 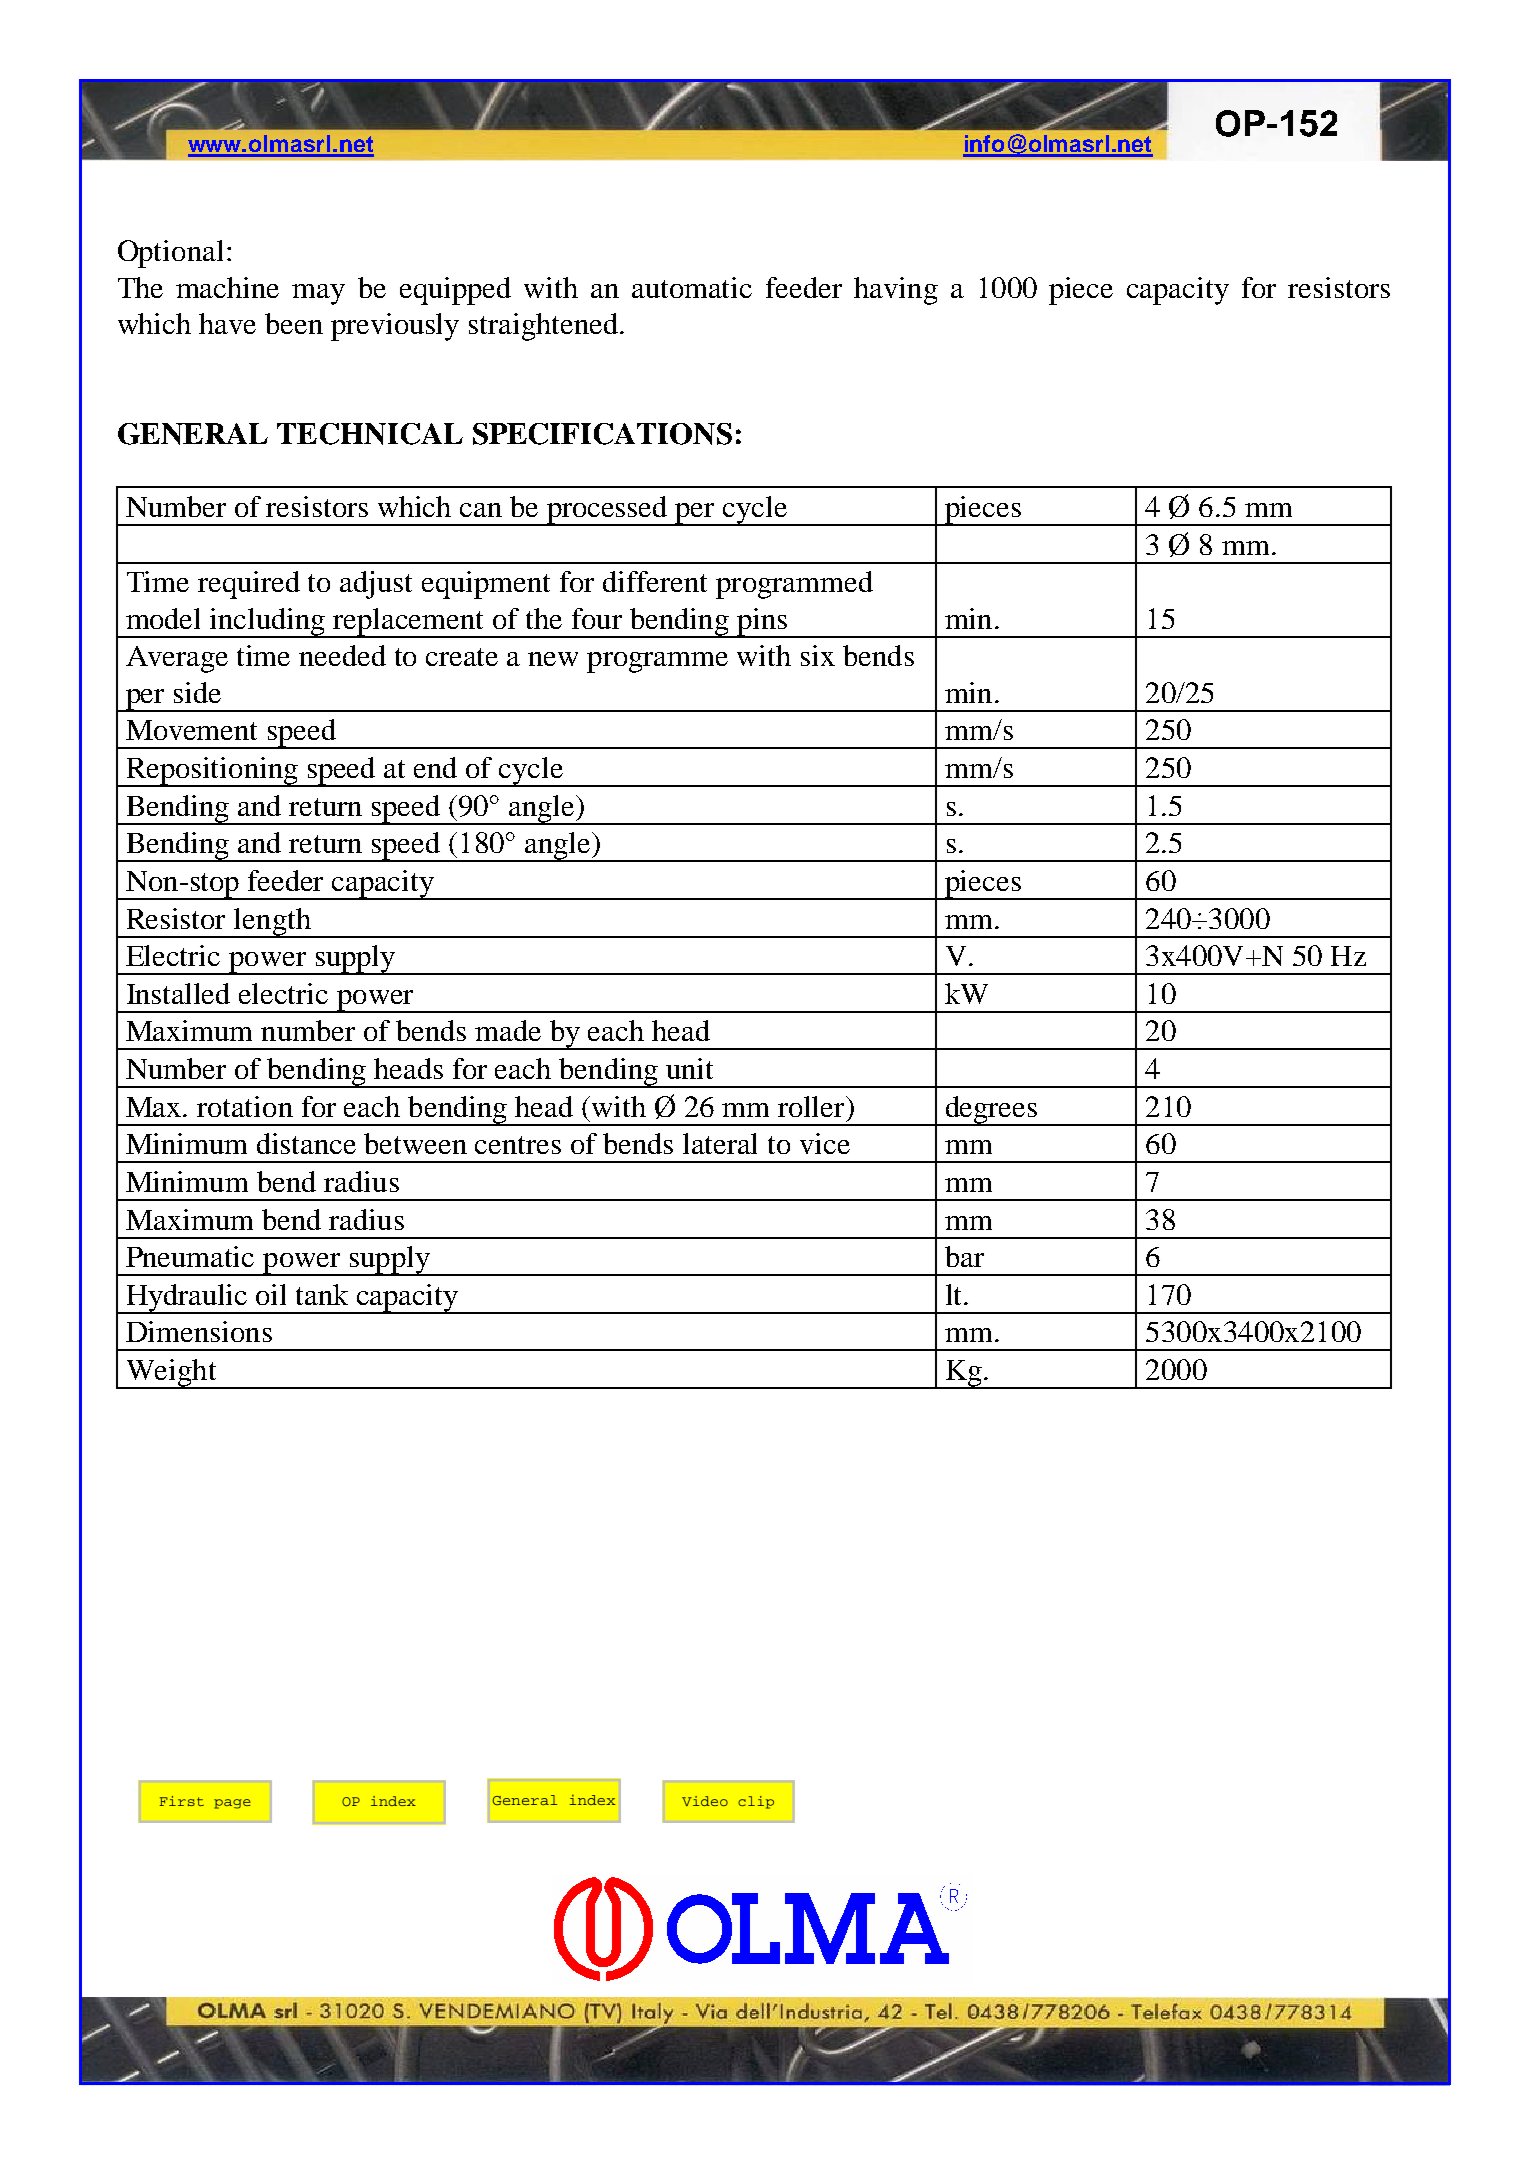 What do you see at coordinates (227, 287) in the image?
I see `machine` at bounding box center [227, 287].
